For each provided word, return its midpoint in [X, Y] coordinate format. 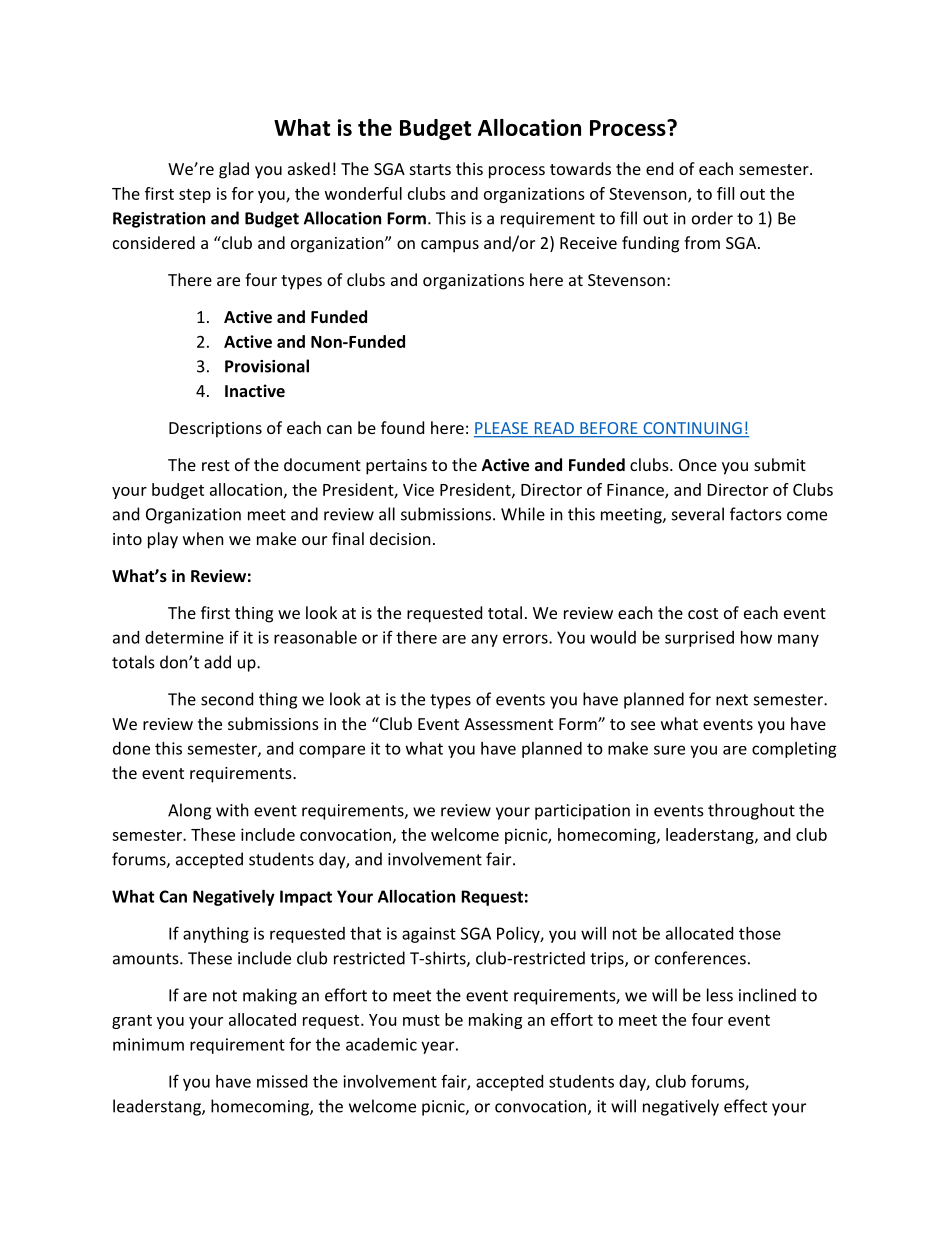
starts [430, 169]
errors [526, 639]
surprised [699, 639]
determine [184, 637]
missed [282, 1081]
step [195, 196]
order [712, 218]
